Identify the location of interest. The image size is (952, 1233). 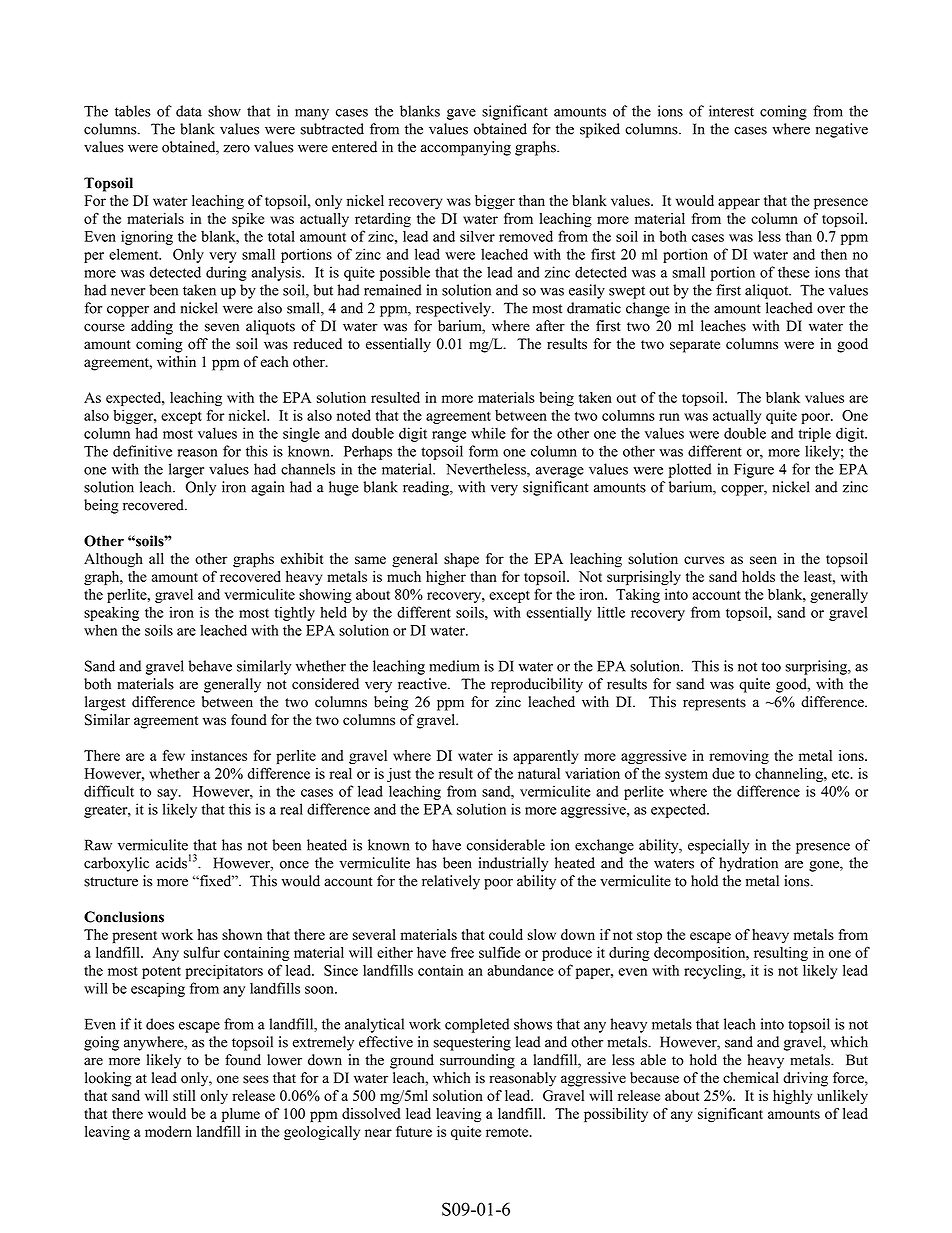
(731, 111).
